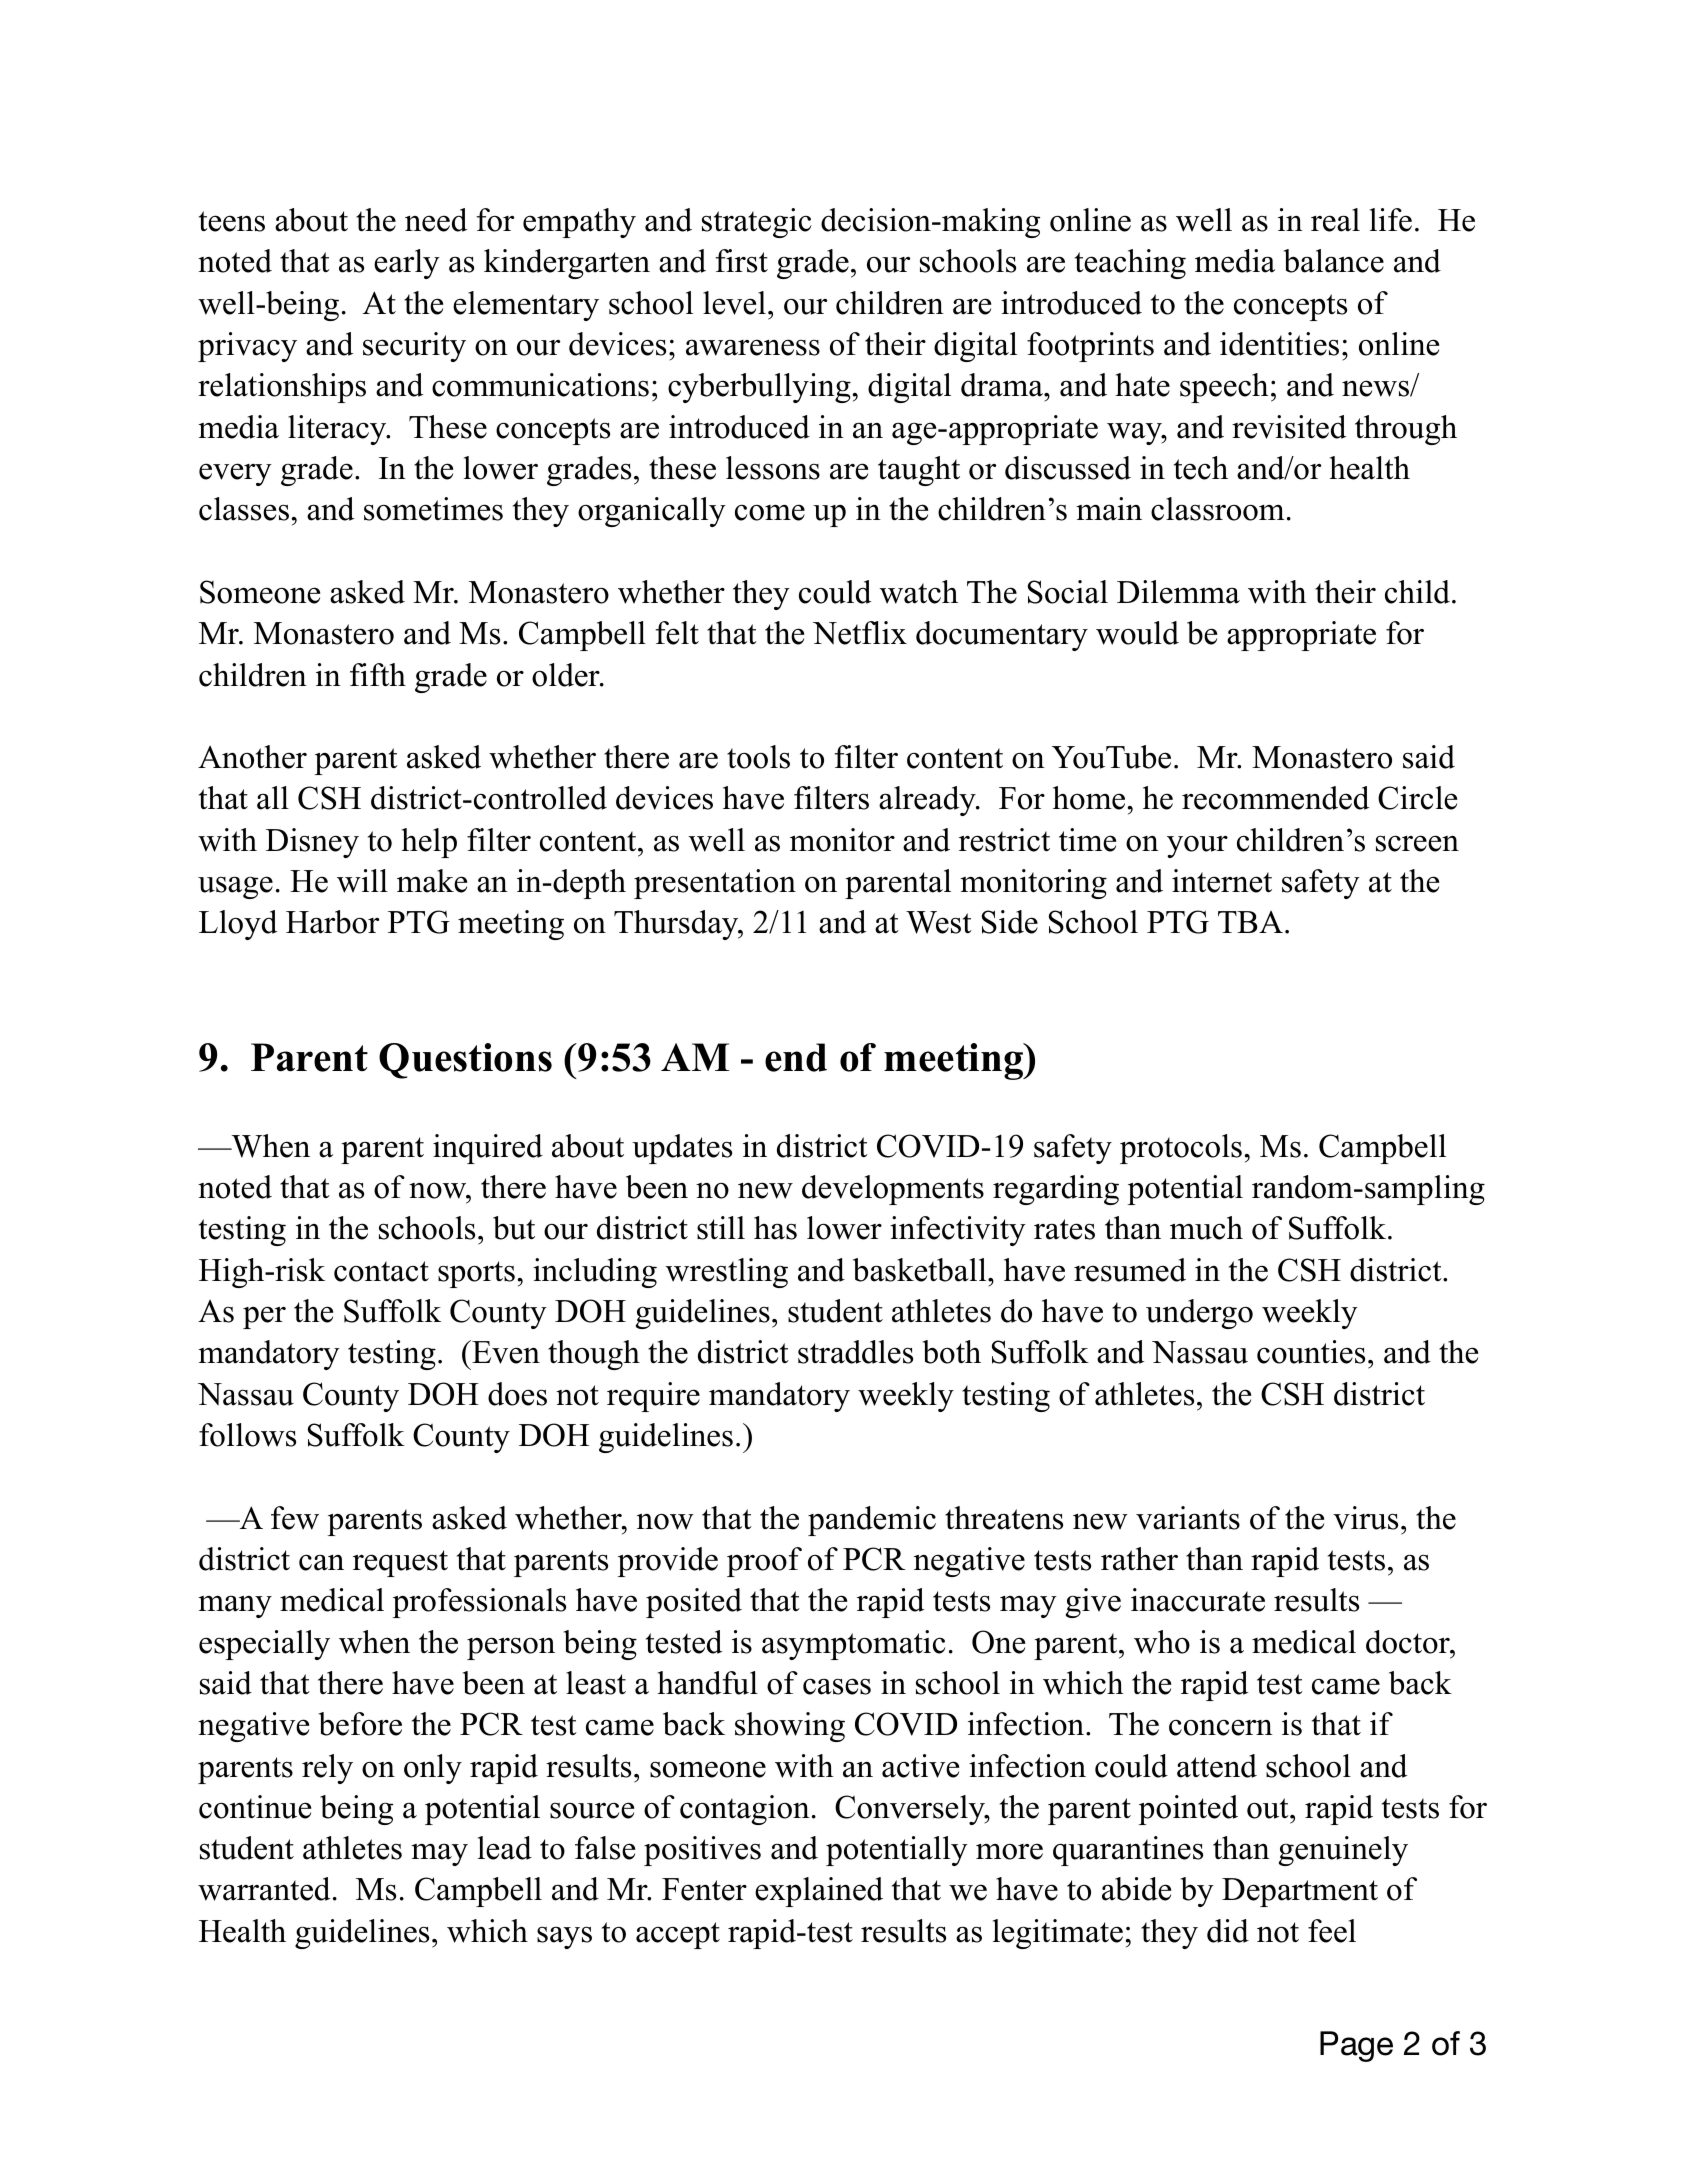 The height and width of the screenshot is (2182, 1686). What do you see at coordinates (264, 1889) in the screenshot?
I see `warranted` at bounding box center [264, 1889].
